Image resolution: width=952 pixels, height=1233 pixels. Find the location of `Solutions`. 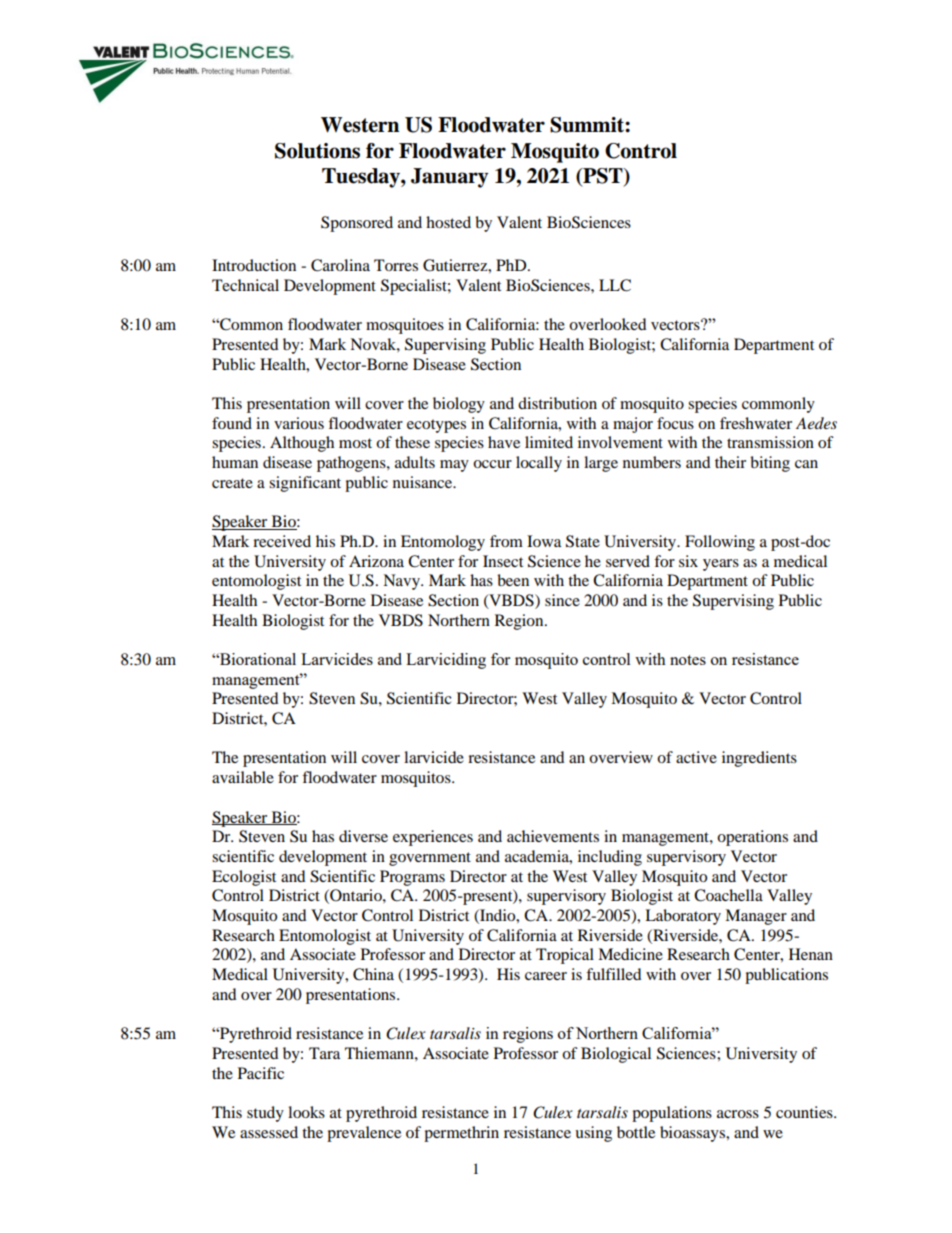

Solutions is located at coordinates (317, 151).
